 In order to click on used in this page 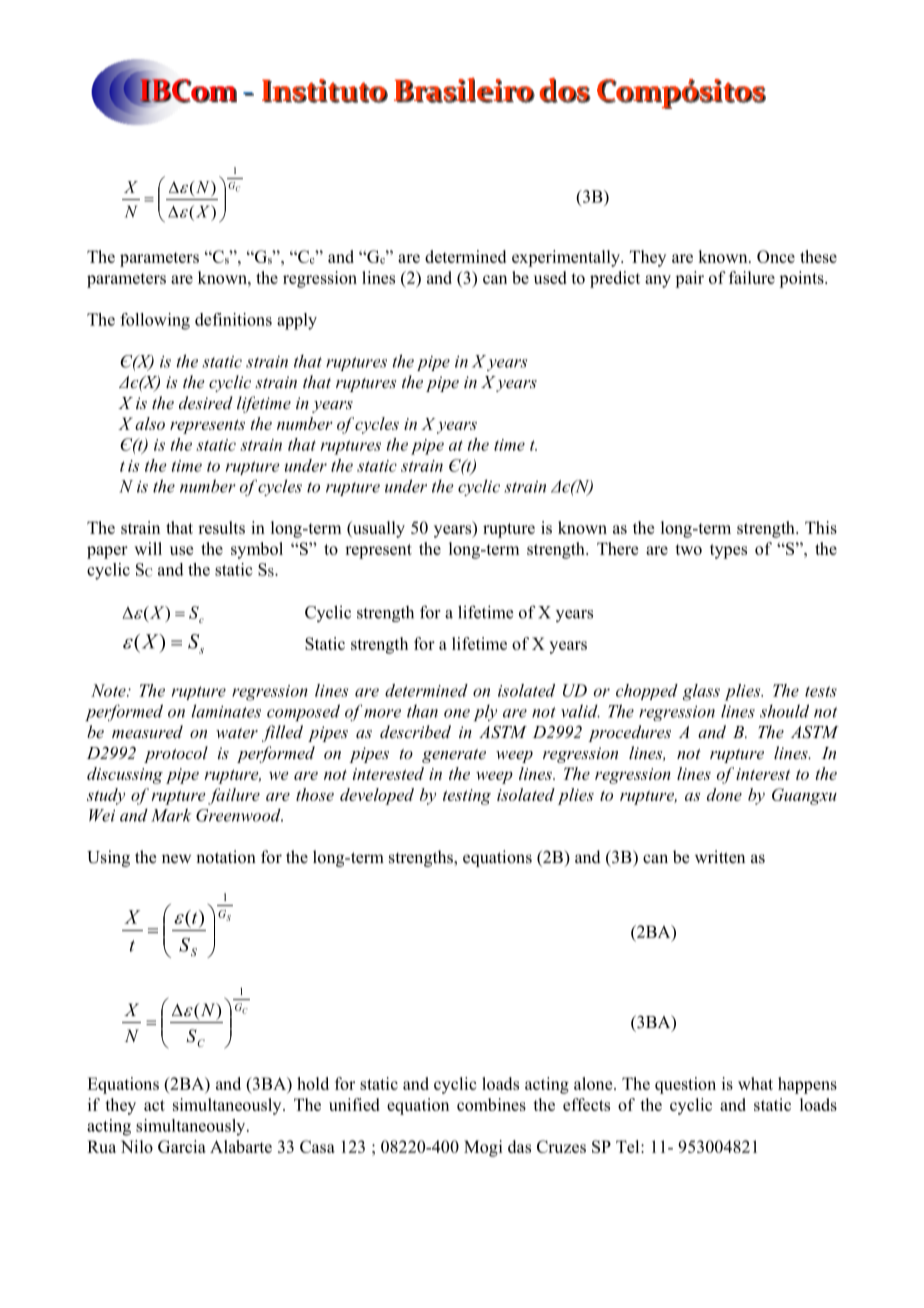, I will do `click(550, 277)`.
